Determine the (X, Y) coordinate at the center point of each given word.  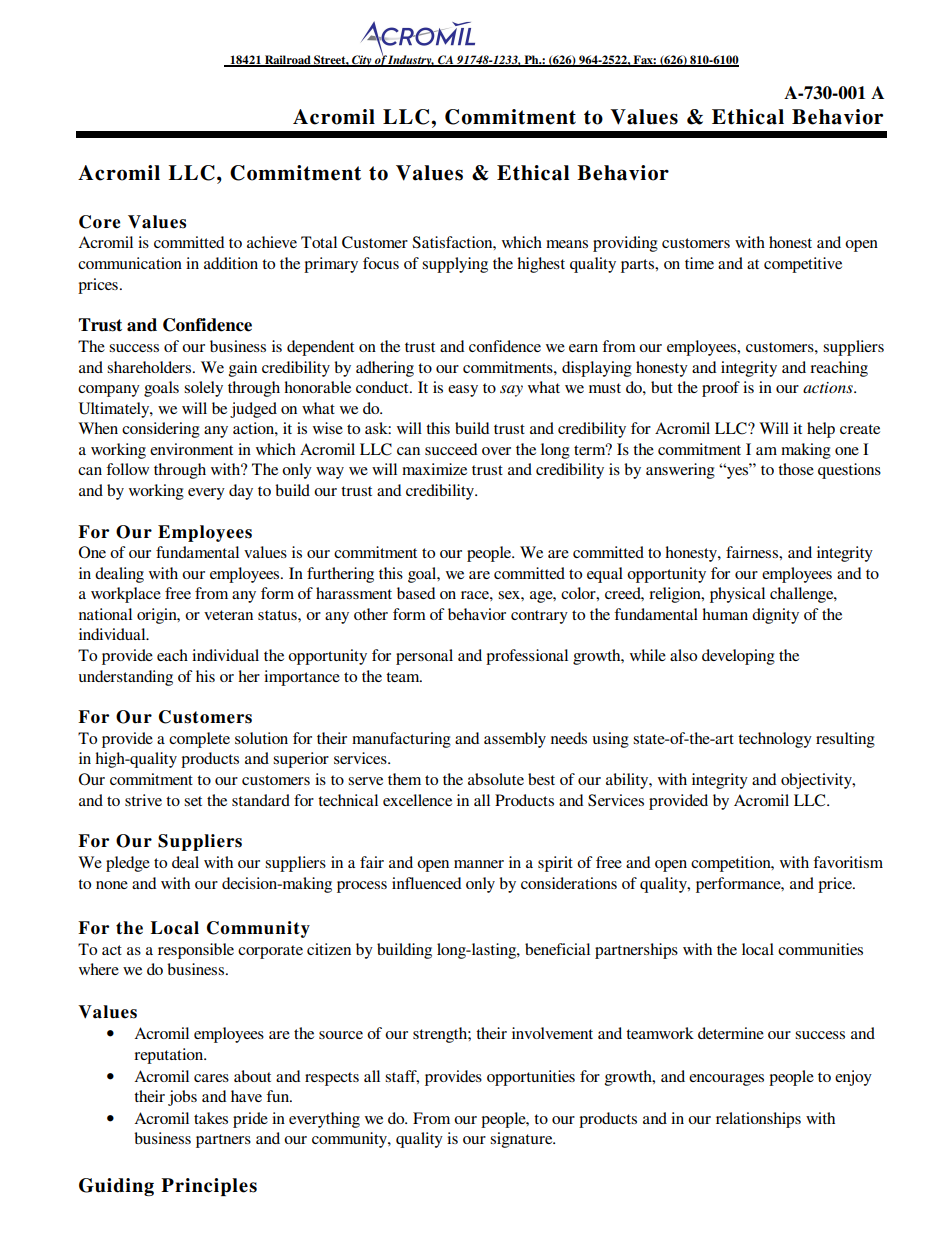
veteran (228, 615)
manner (479, 864)
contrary (539, 617)
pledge (128, 864)
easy (463, 391)
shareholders (150, 367)
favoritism (848, 862)
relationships (758, 1120)
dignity (775, 616)
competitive (803, 265)
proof (721, 389)
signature (522, 1140)
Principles (209, 1187)
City (362, 61)
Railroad (288, 61)
